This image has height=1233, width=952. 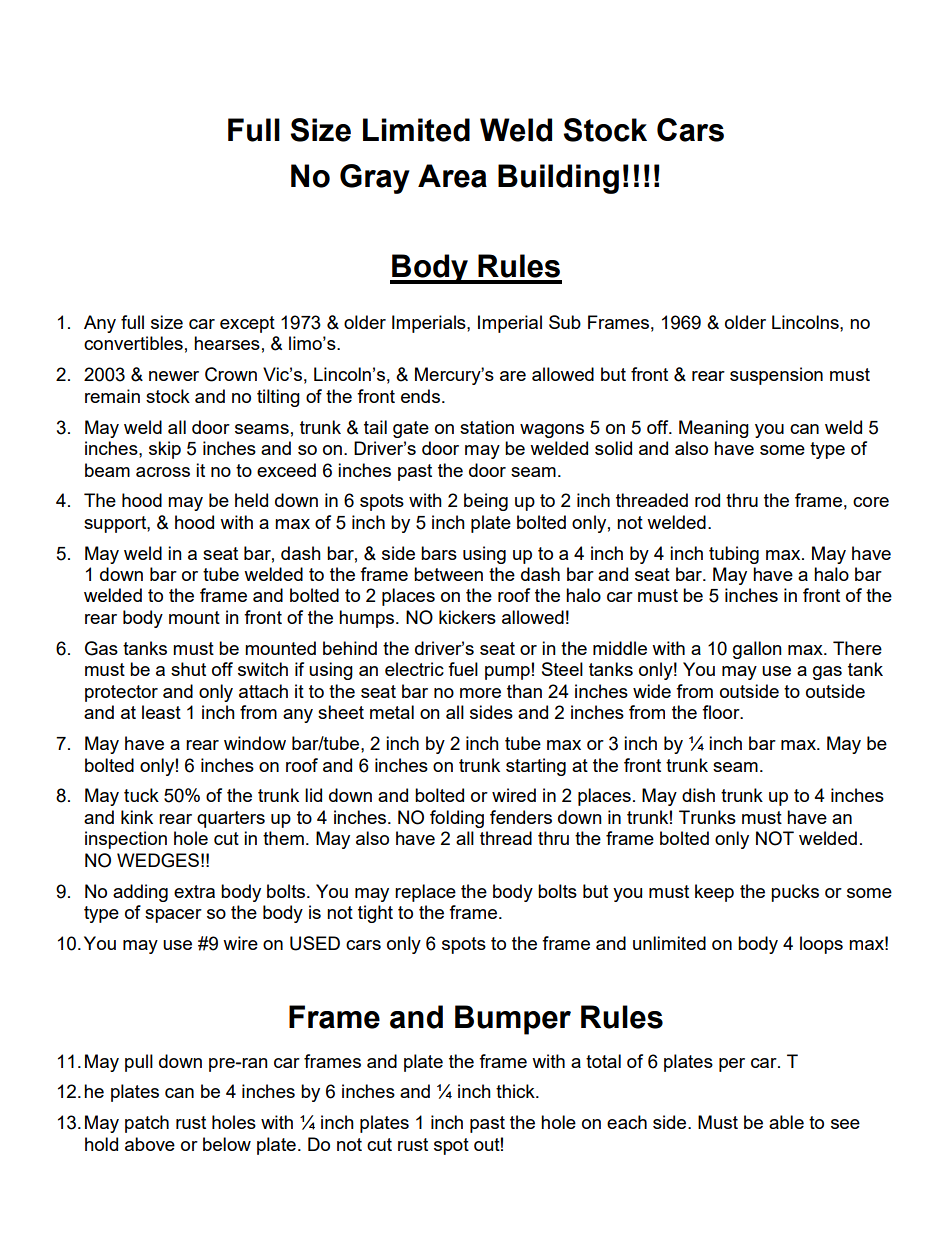 What do you see at coordinates (558, 179) in the image?
I see `Building` at bounding box center [558, 179].
